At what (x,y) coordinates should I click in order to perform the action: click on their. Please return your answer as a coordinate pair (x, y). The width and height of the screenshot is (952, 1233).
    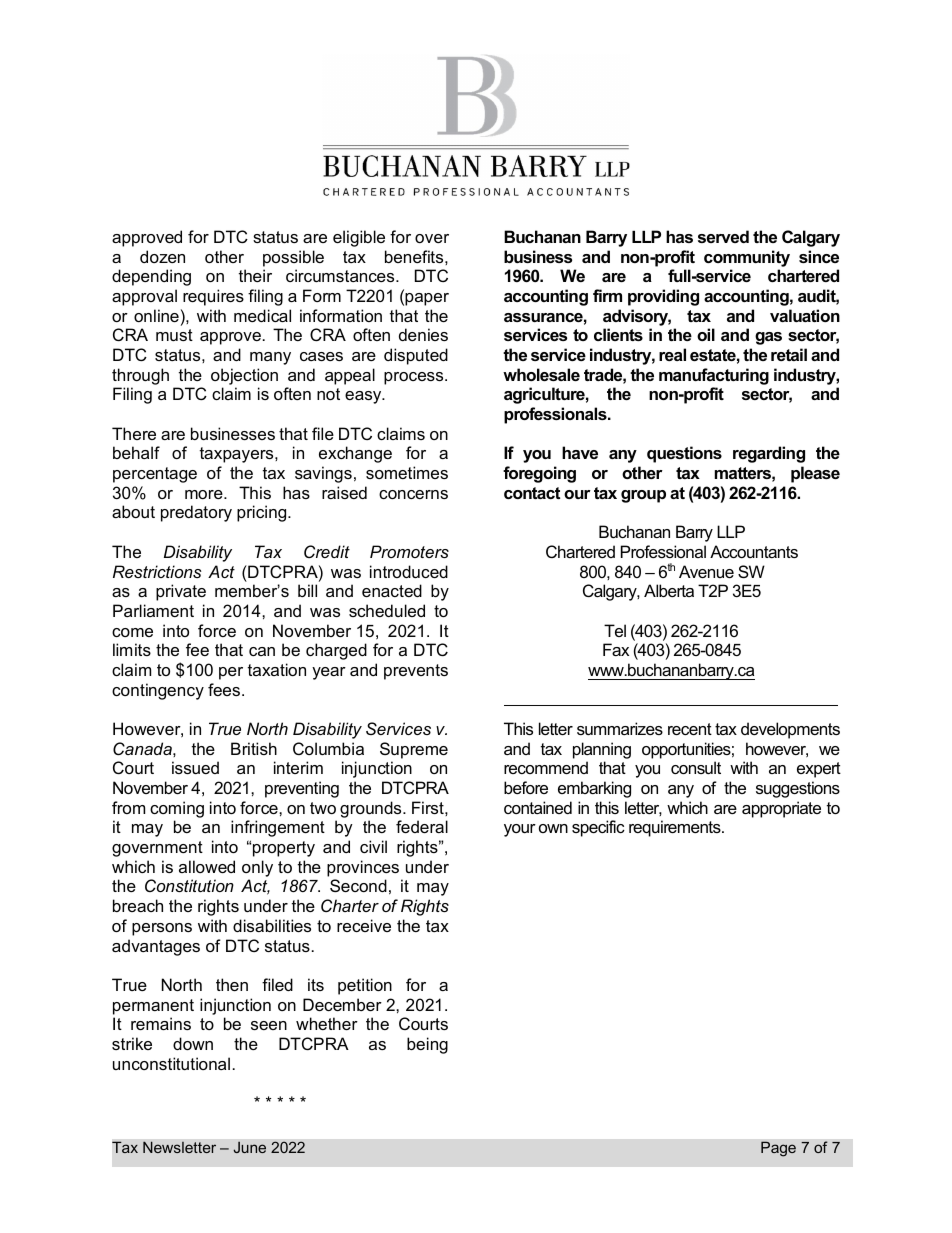
    Looking at the image, I should click on (255, 275).
